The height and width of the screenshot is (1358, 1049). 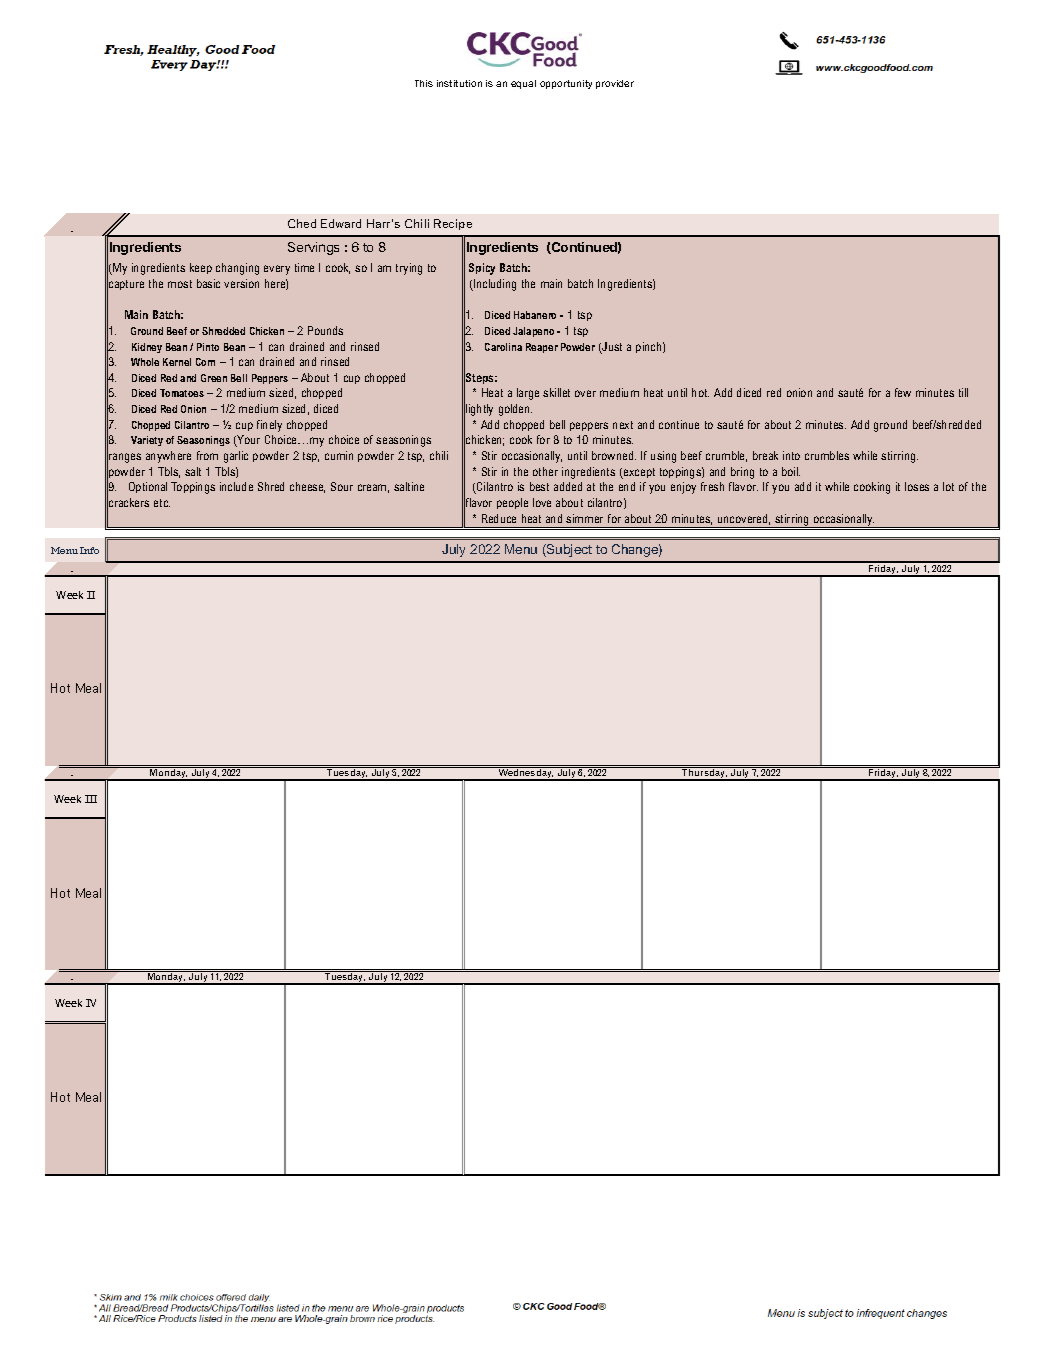 What do you see at coordinates (207, 455) in the screenshot?
I see `from` at bounding box center [207, 455].
